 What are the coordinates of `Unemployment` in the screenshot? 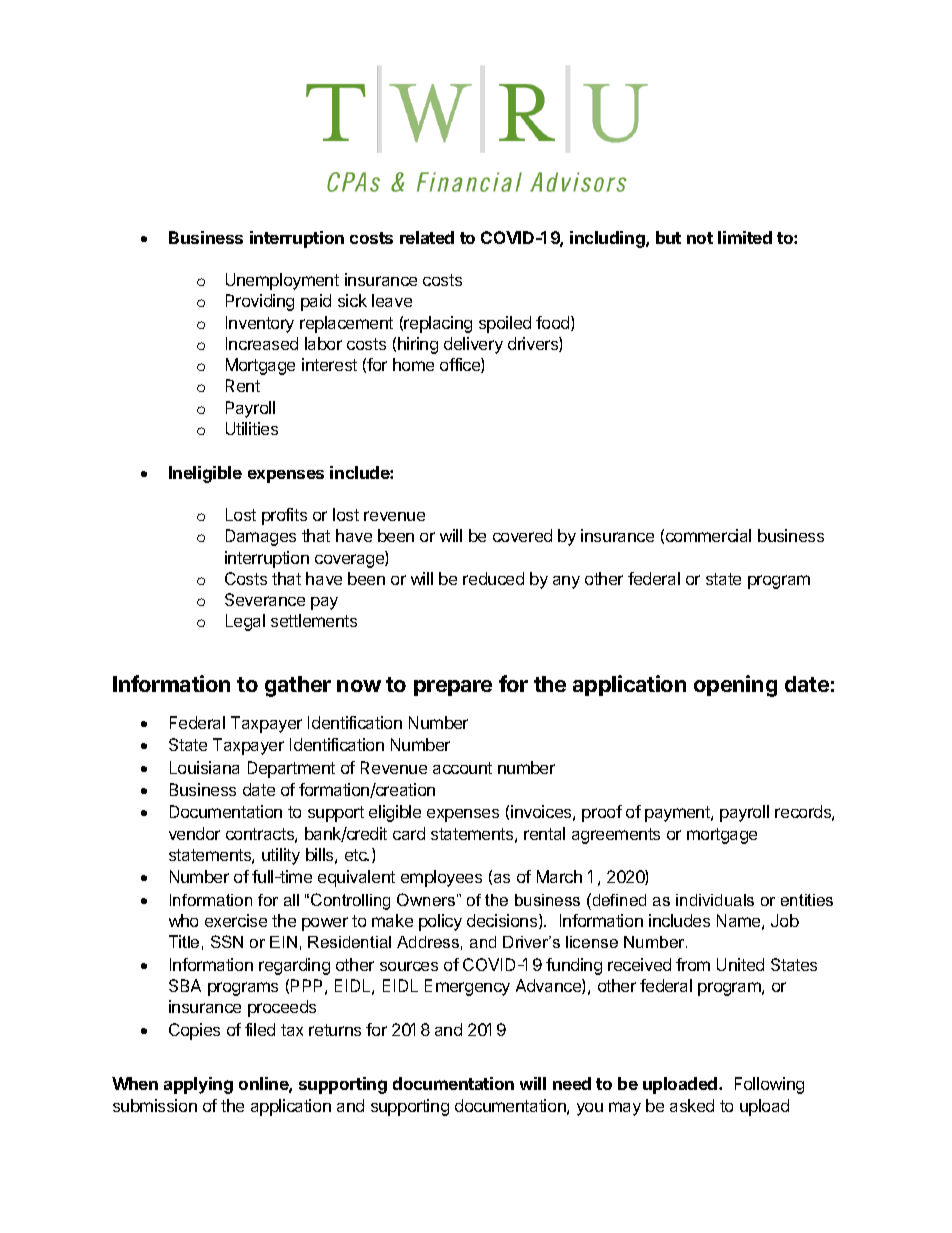 It's located at (282, 281).
